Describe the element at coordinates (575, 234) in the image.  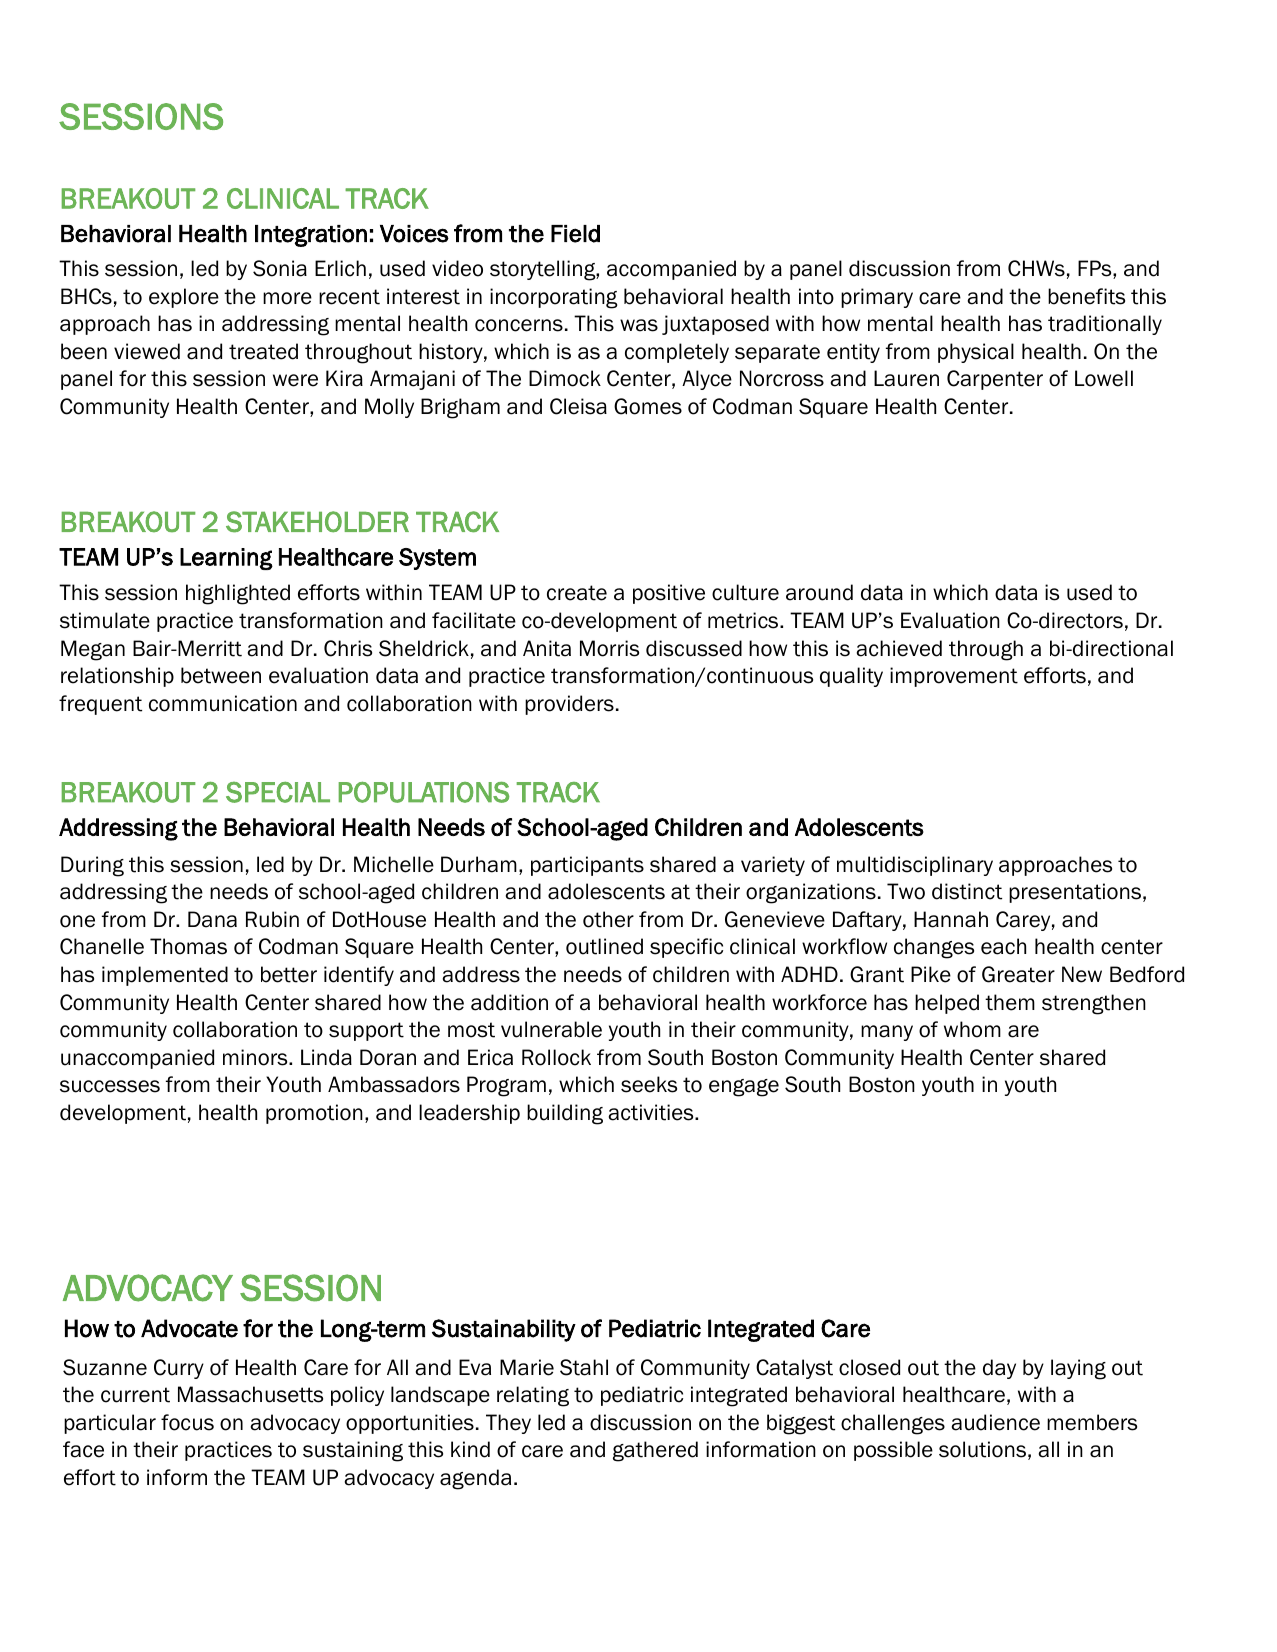
I see `Field` at that location.
